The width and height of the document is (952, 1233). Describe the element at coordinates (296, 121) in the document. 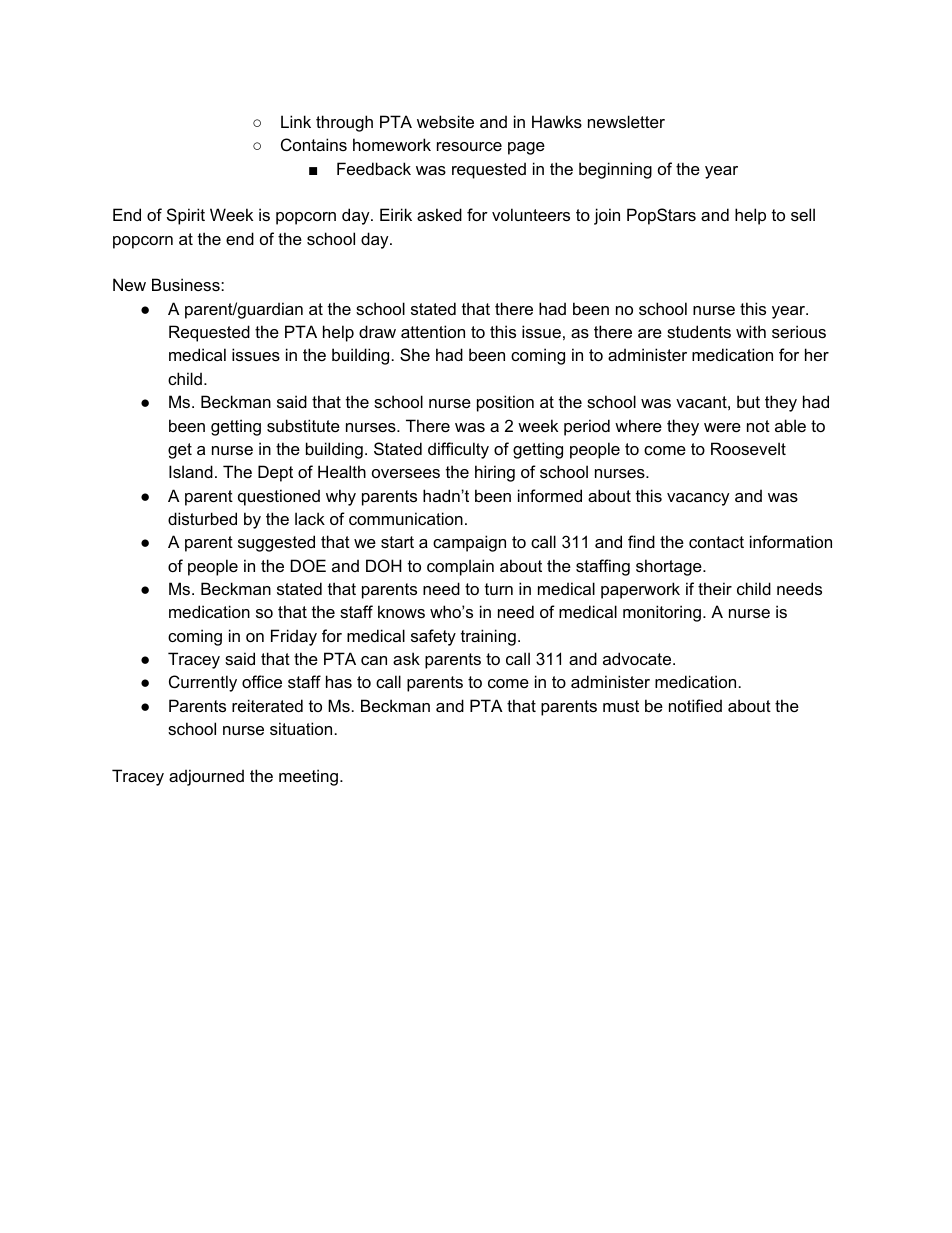

I see `Link` at that location.
